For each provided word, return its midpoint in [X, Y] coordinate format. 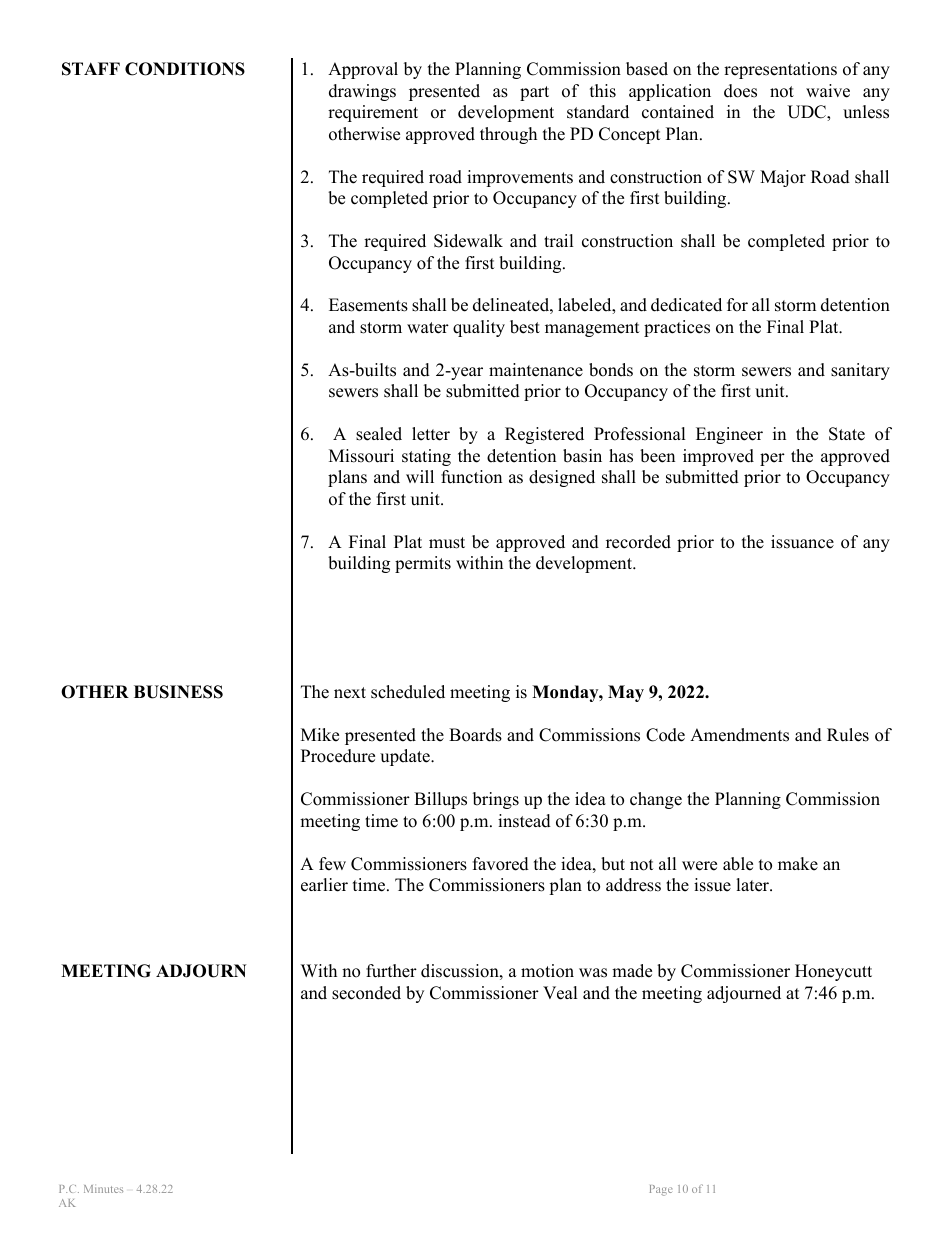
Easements [368, 305]
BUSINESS [178, 692]
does [740, 91]
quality [479, 328]
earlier [324, 885]
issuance [802, 542]
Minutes [103, 1189]
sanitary [860, 371]
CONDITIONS [185, 69]
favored [501, 864]
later [754, 885]
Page [661, 1190]
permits [423, 564]
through [508, 135]
